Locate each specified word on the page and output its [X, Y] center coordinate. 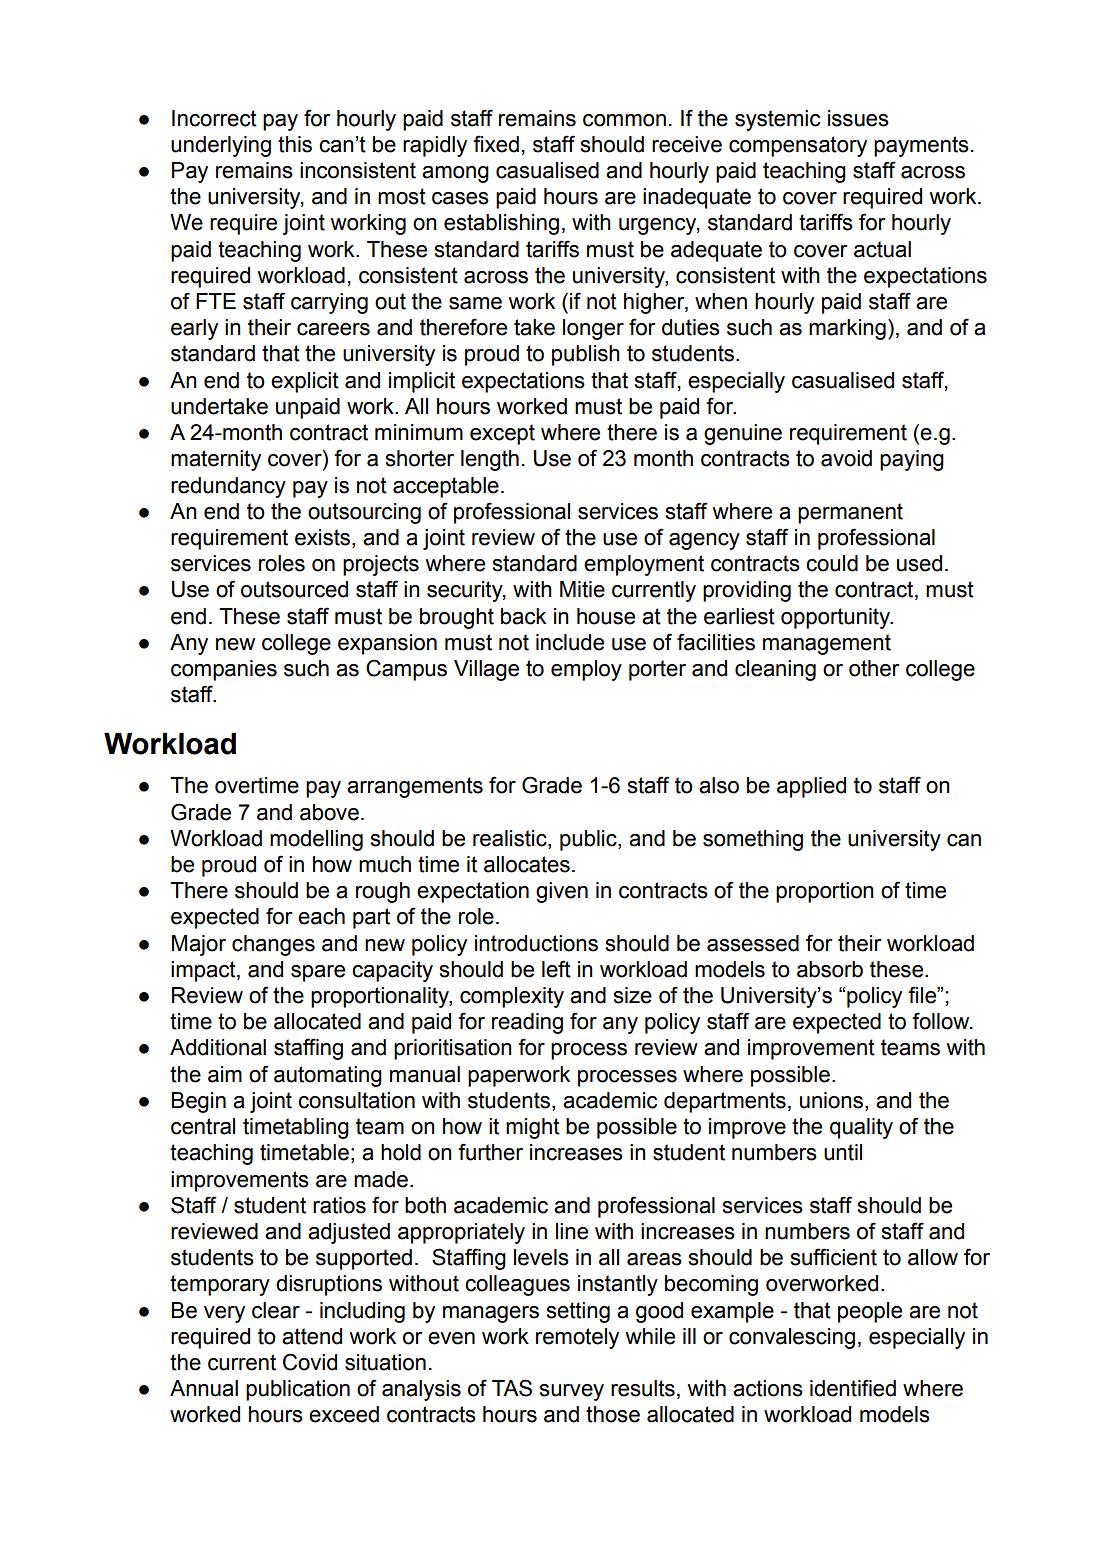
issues [858, 118]
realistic [511, 838]
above [329, 812]
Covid [310, 1362]
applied [811, 787]
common [624, 120]
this [295, 144]
